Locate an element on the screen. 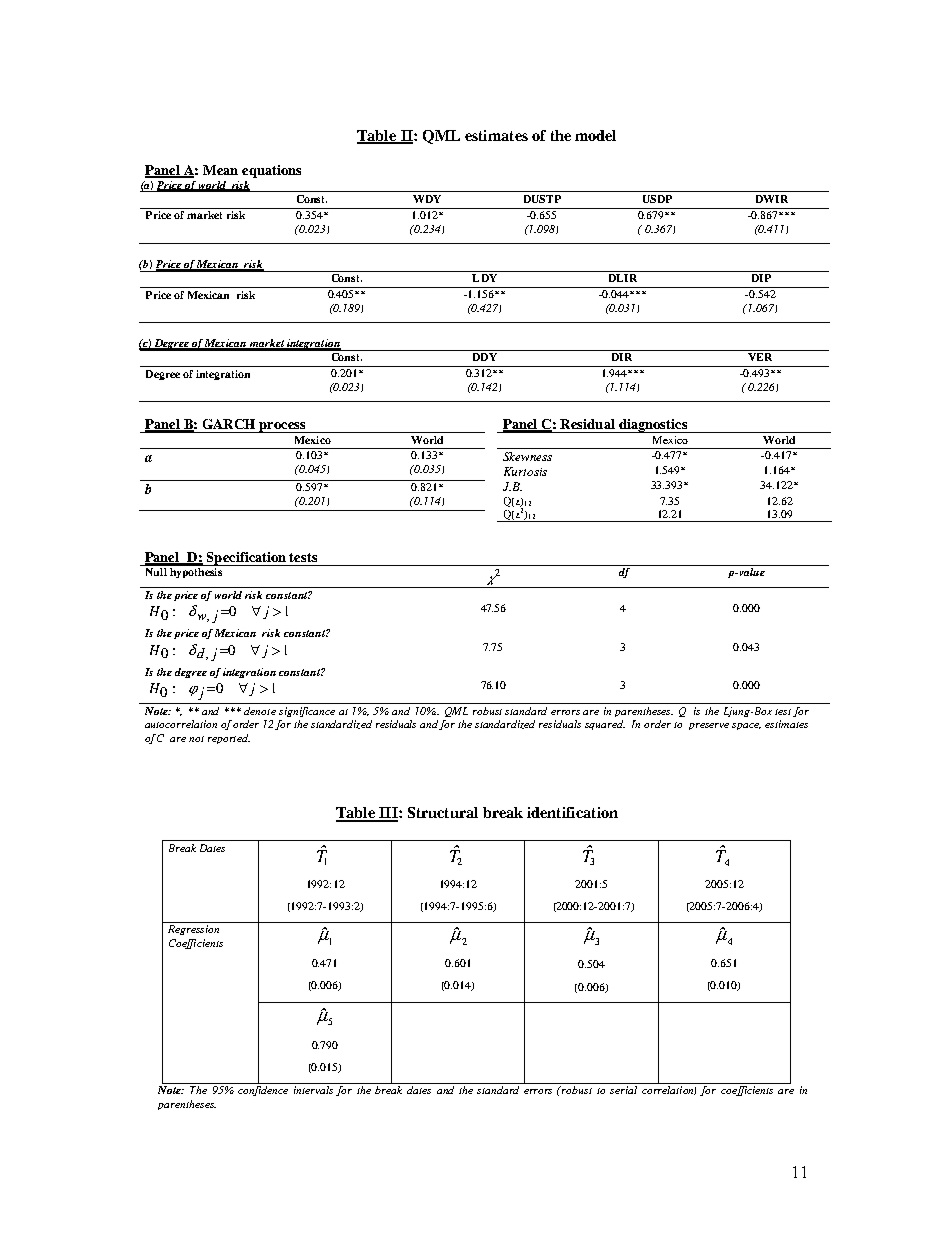 Image resolution: width=952 pixels, height=1233 pixels. VER is located at coordinates (760, 357).
